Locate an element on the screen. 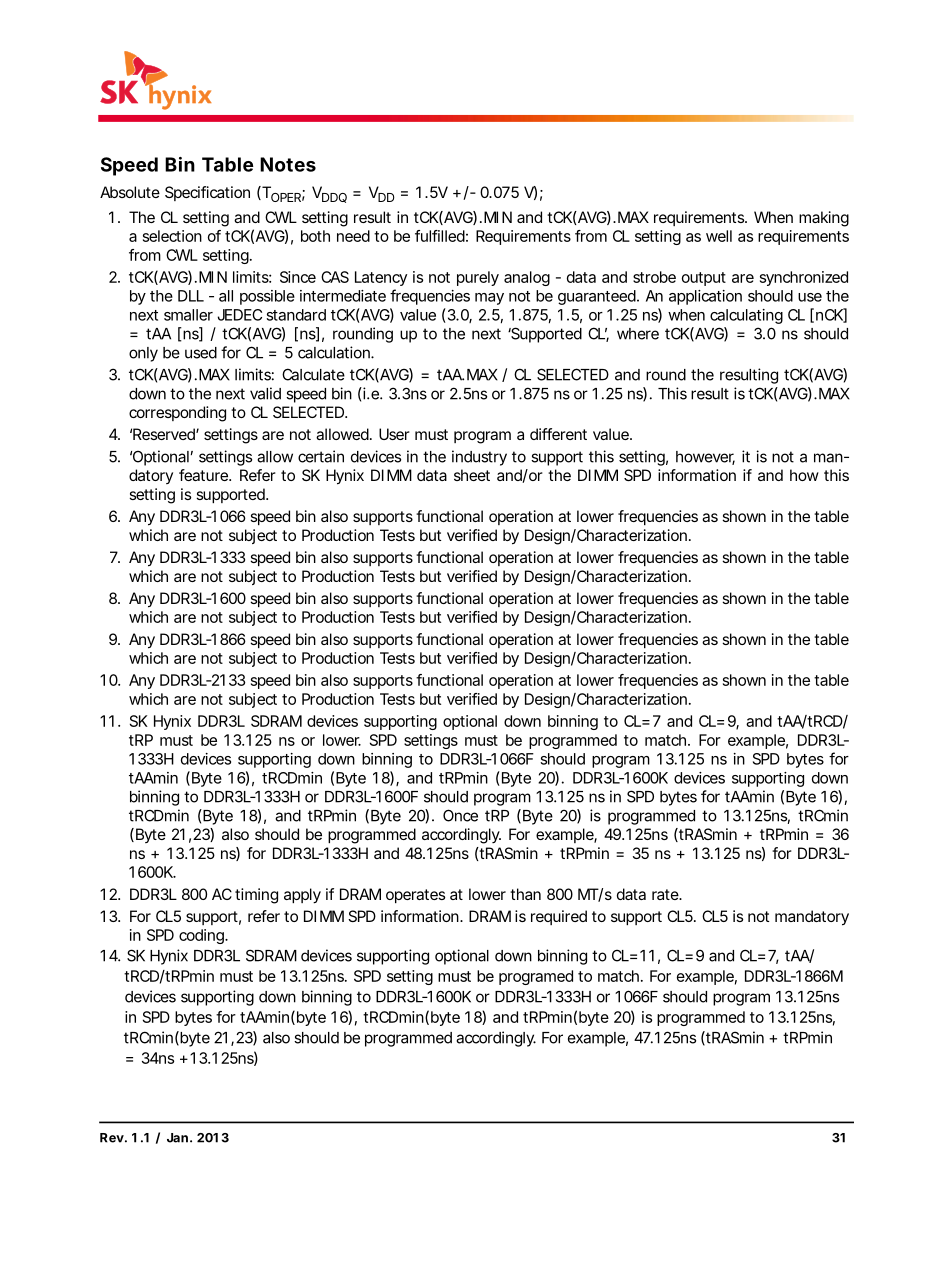 The height and width of the screenshot is (1267, 952). however is located at coordinates (705, 458).
